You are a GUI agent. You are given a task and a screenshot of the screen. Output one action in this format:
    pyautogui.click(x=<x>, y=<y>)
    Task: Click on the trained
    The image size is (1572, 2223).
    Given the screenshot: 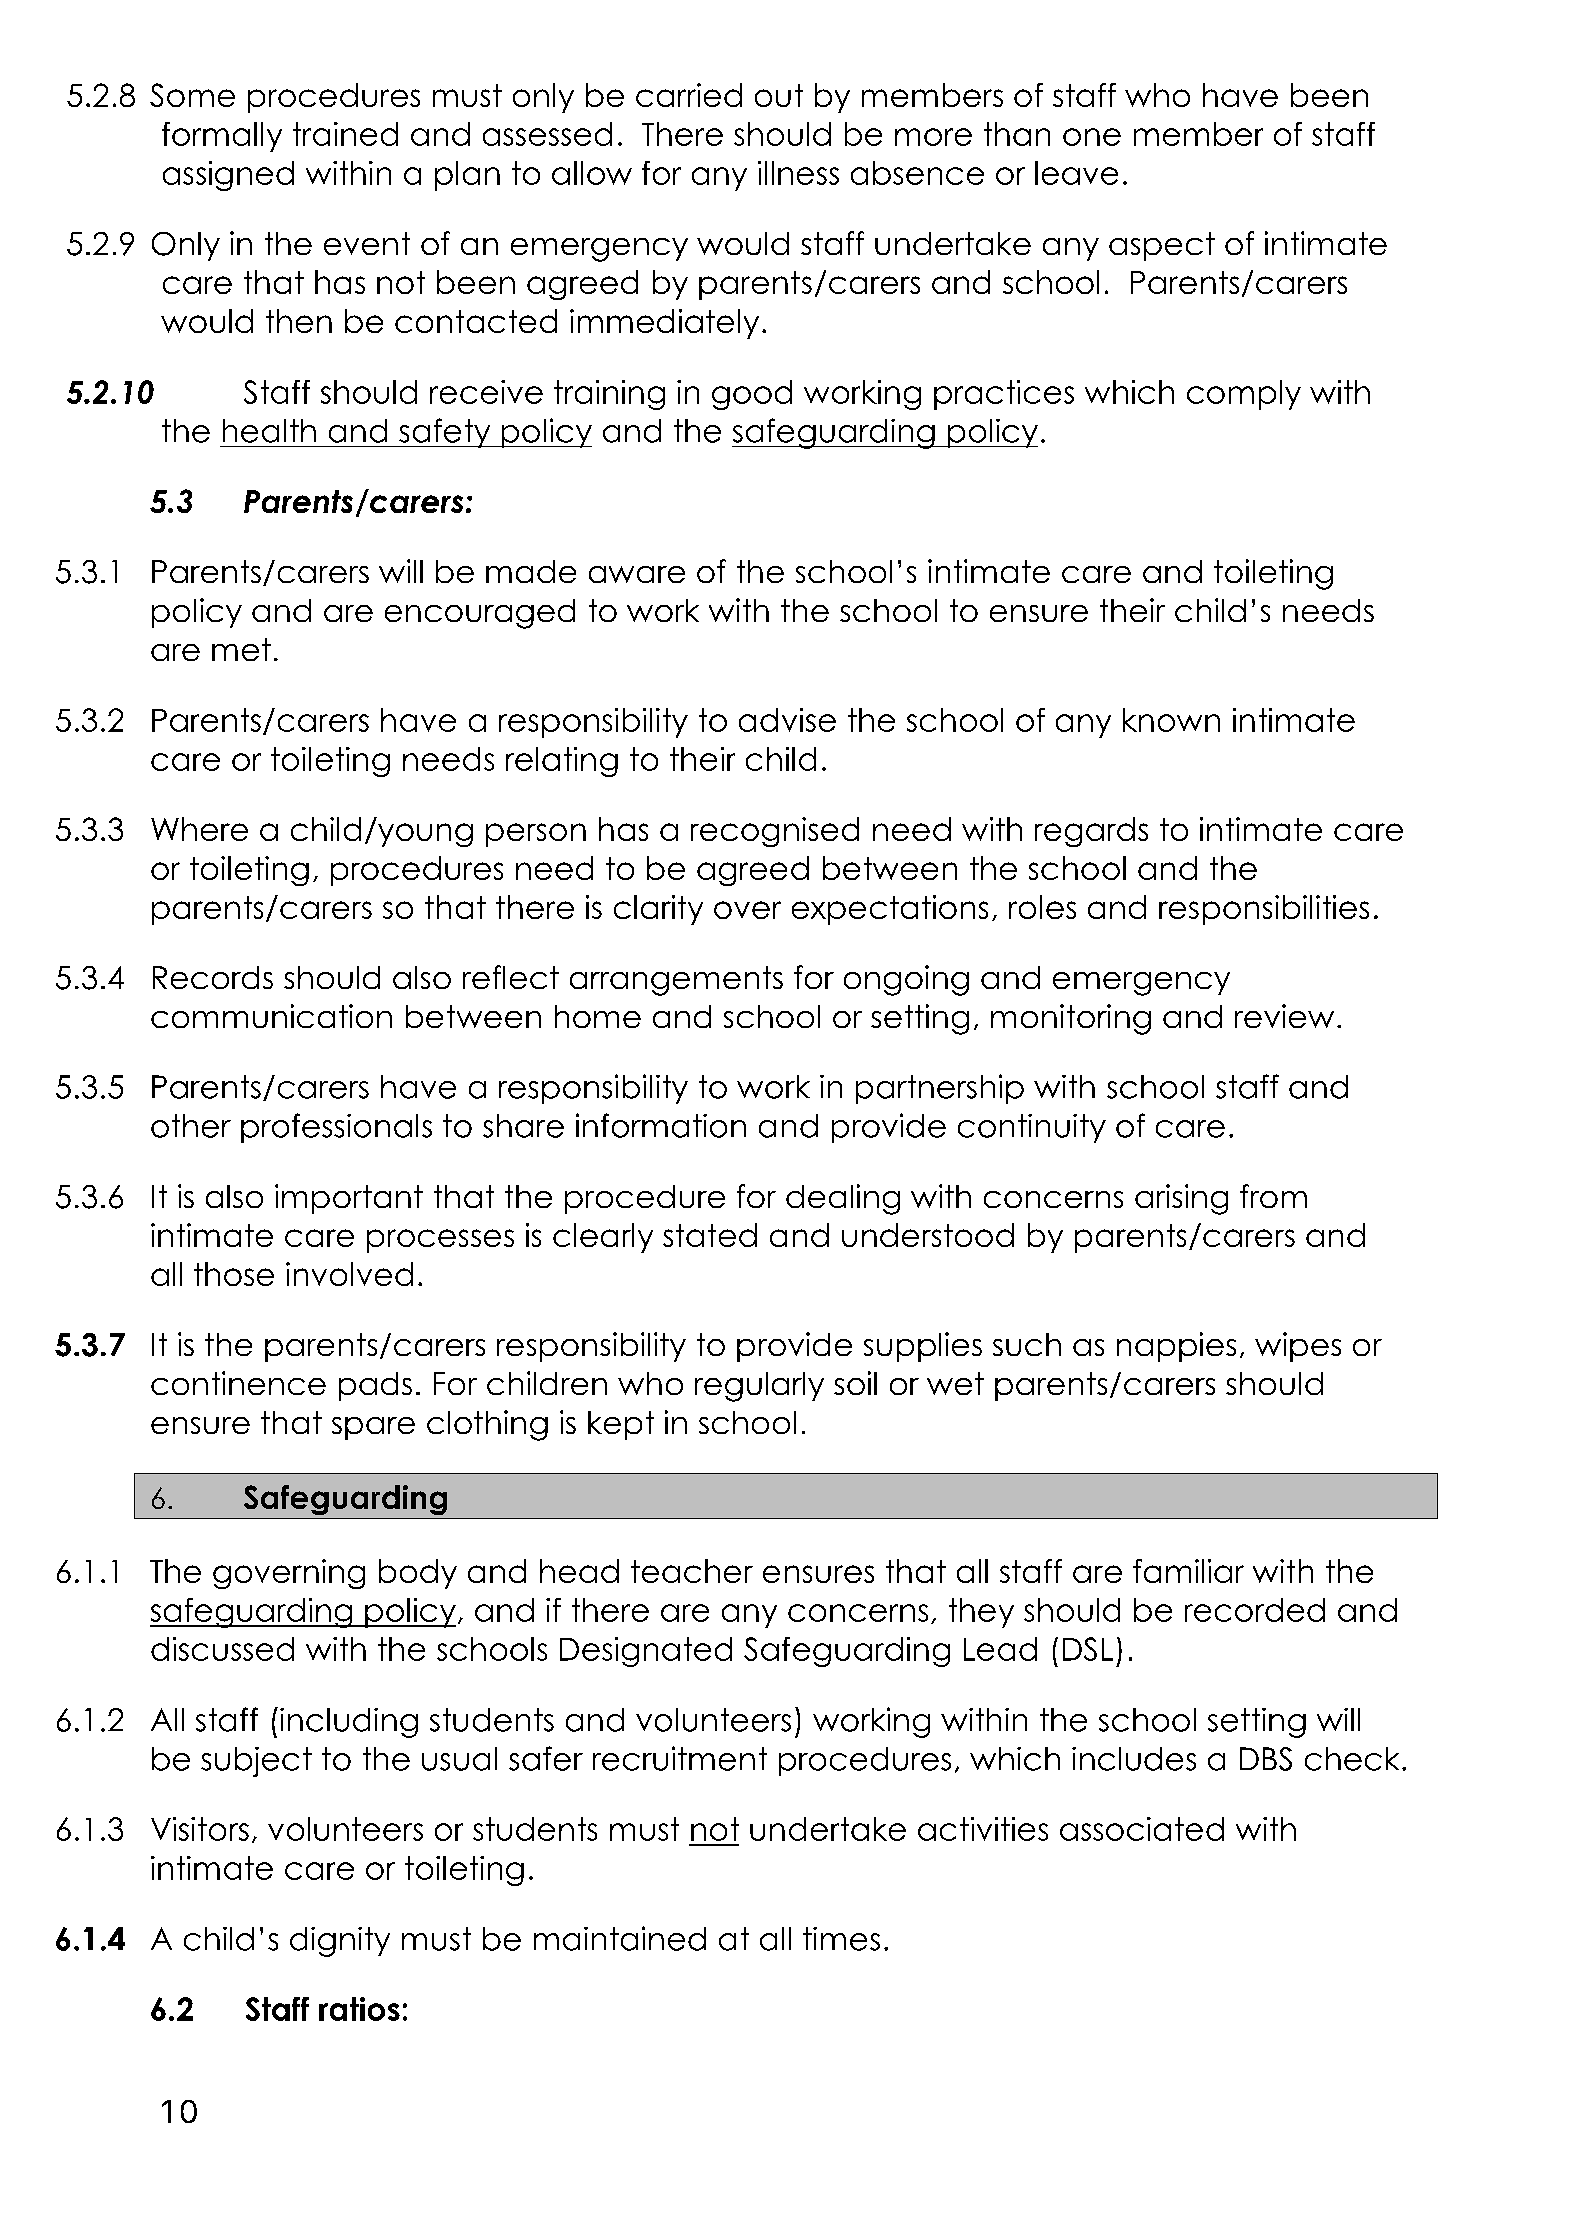 What is the action you would take?
    pyautogui.click(x=345, y=134)
